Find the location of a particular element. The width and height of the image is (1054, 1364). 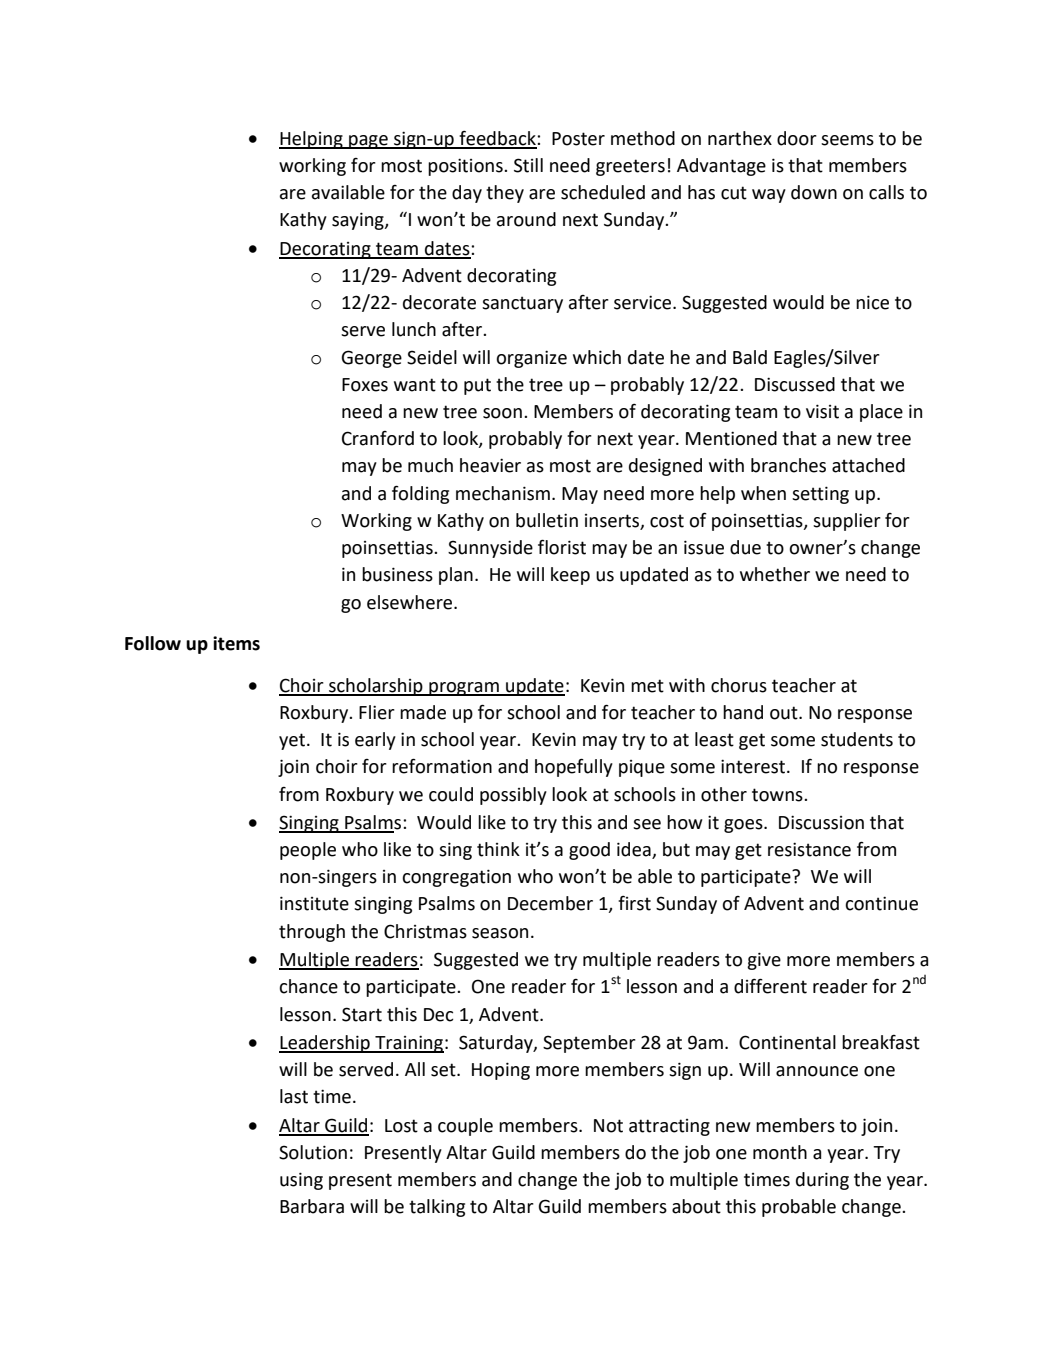

Still is located at coordinates (528, 165).
